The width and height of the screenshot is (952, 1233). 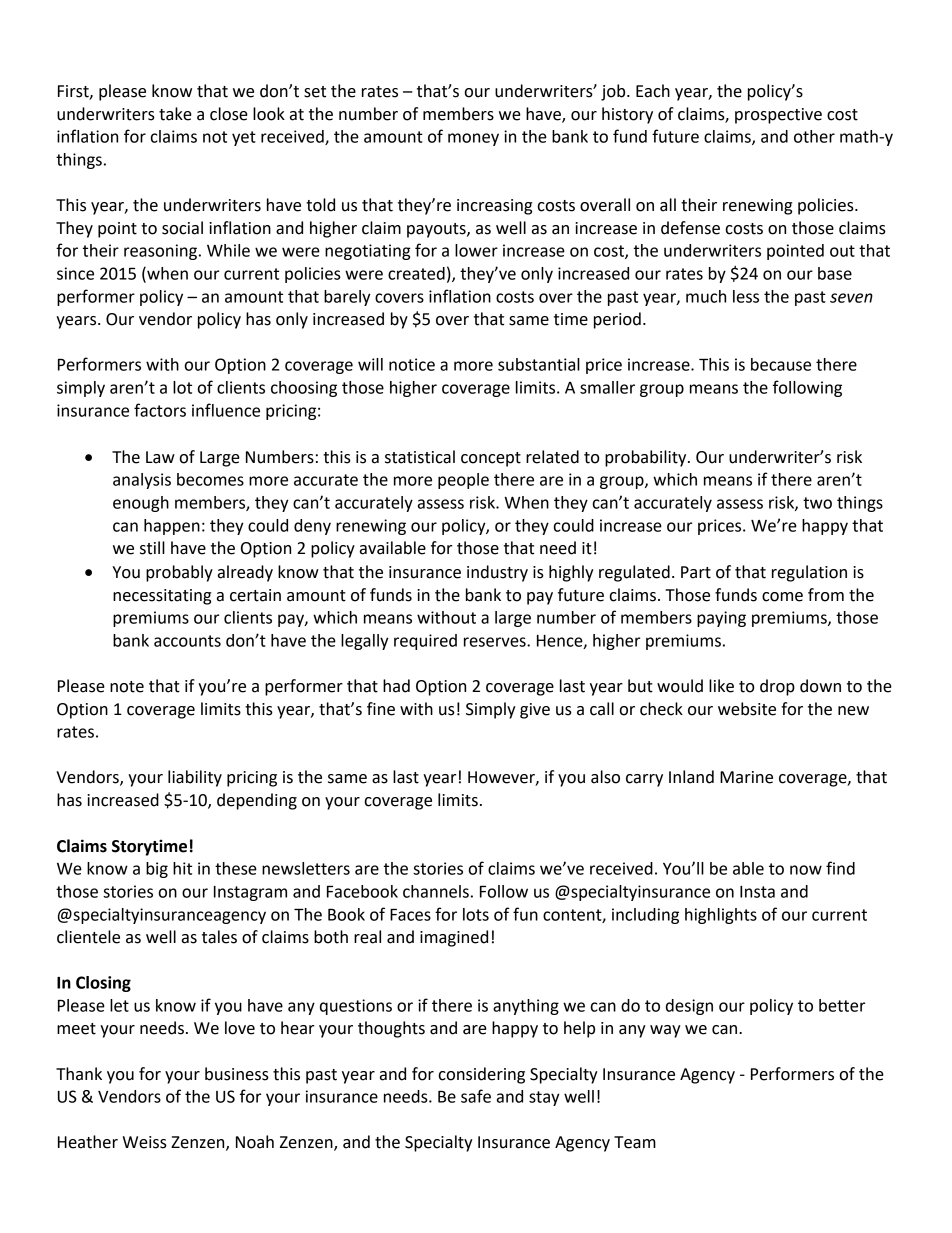 I want to click on prospective, so click(x=778, y=116).
